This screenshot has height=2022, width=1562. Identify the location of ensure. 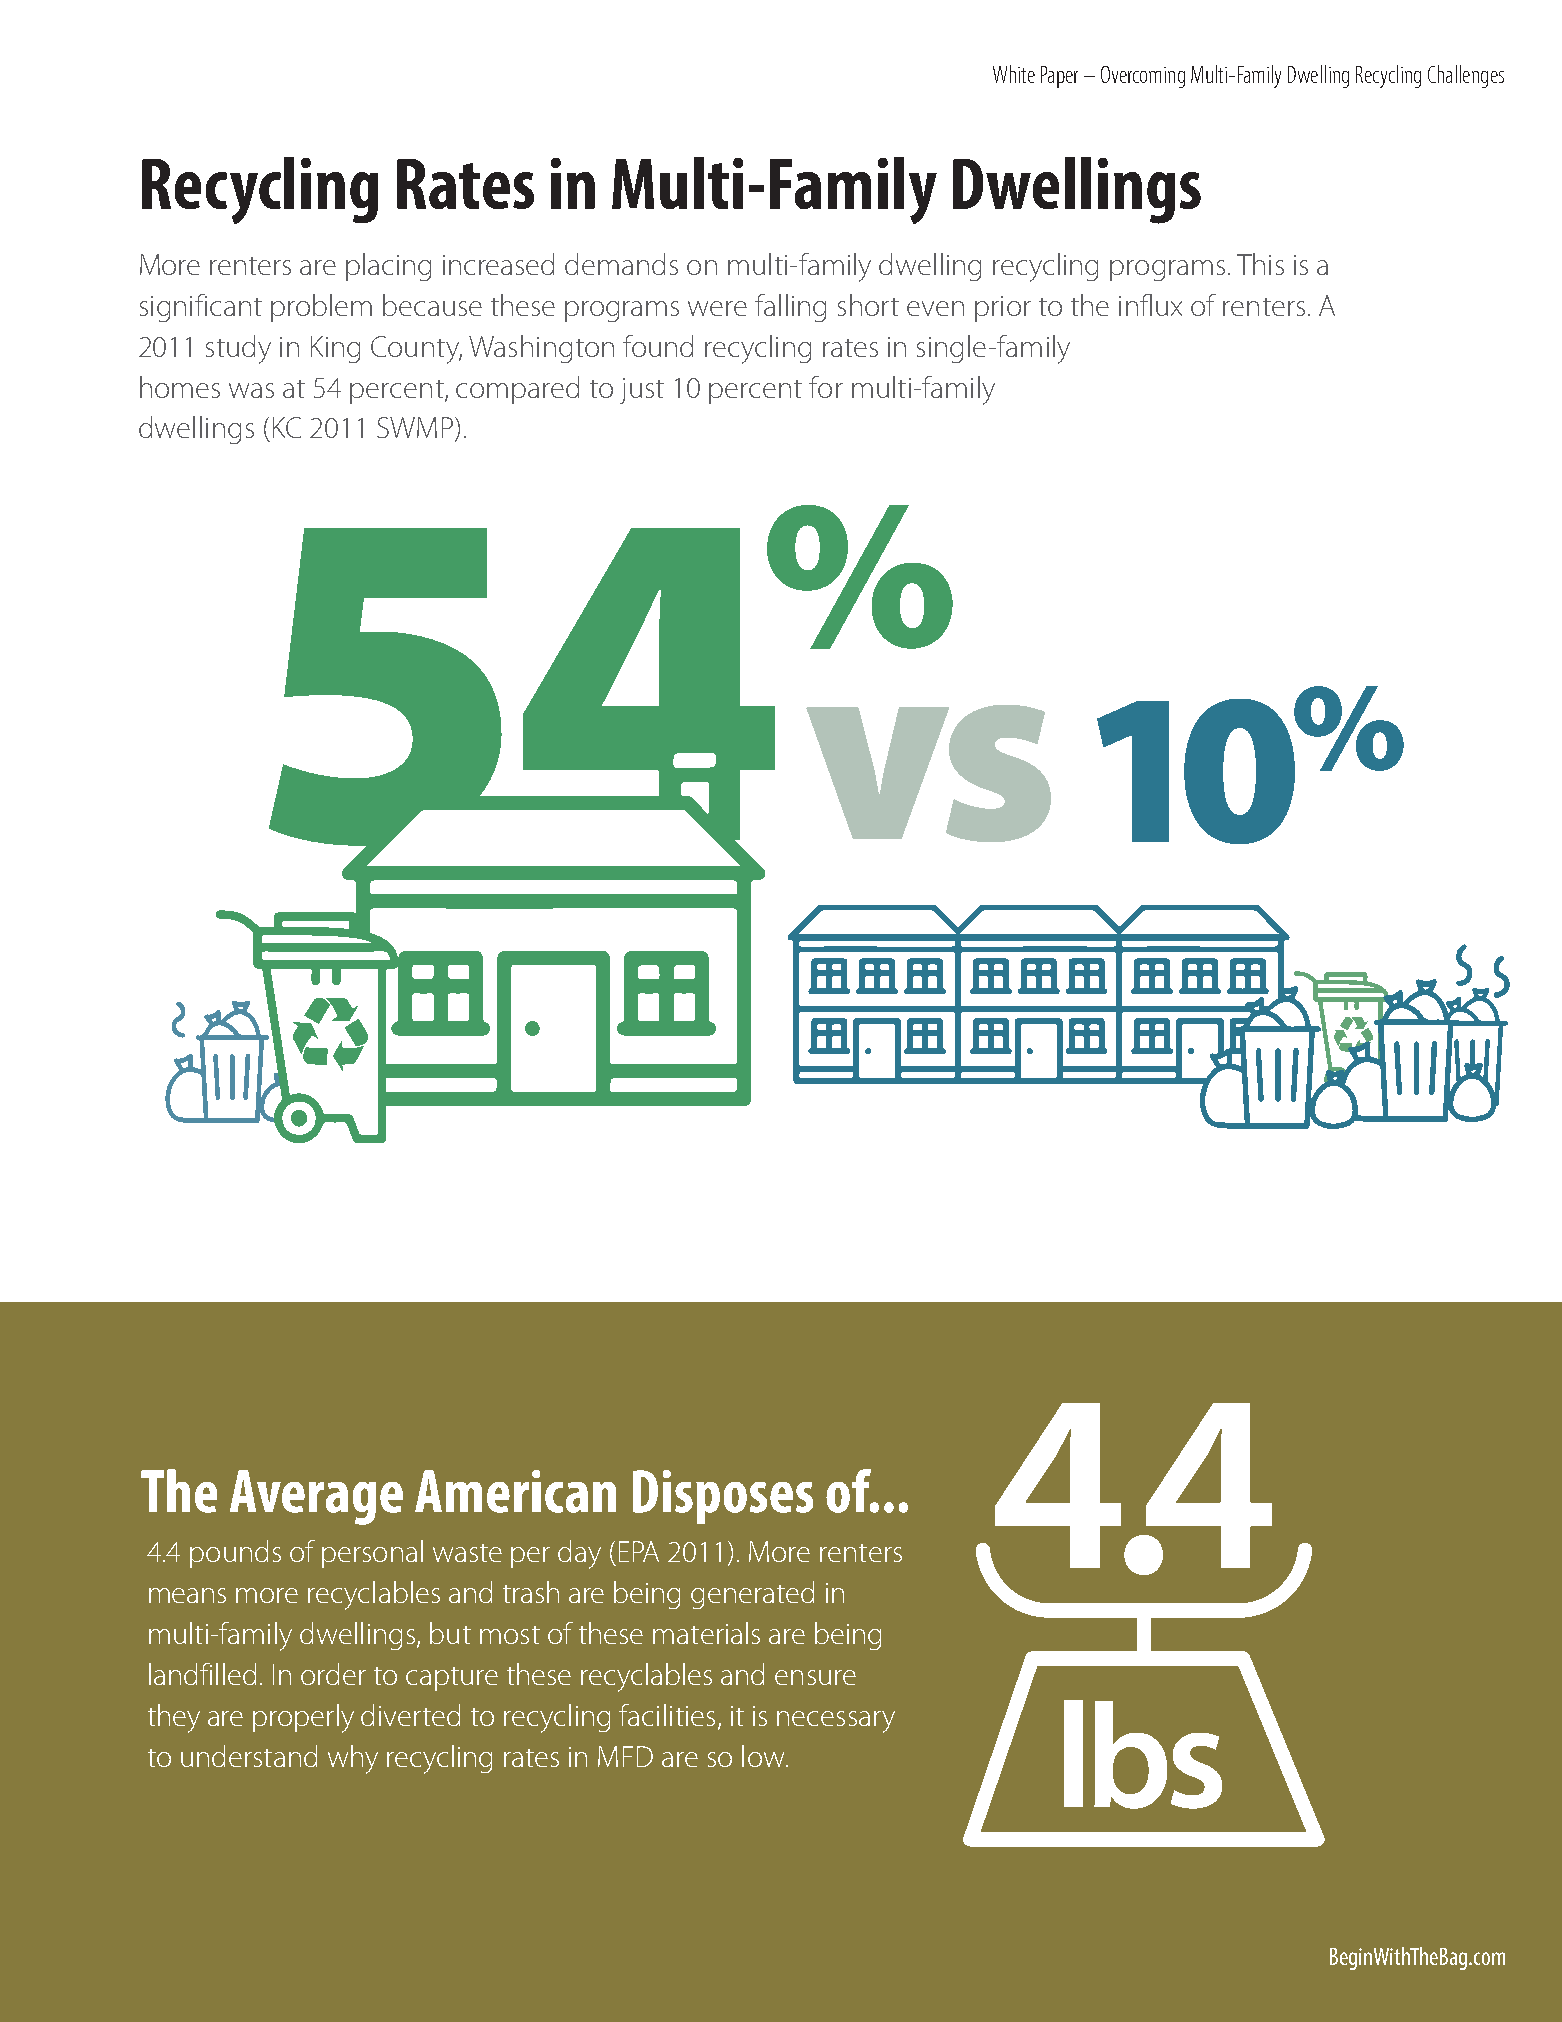
(815, 1677).
